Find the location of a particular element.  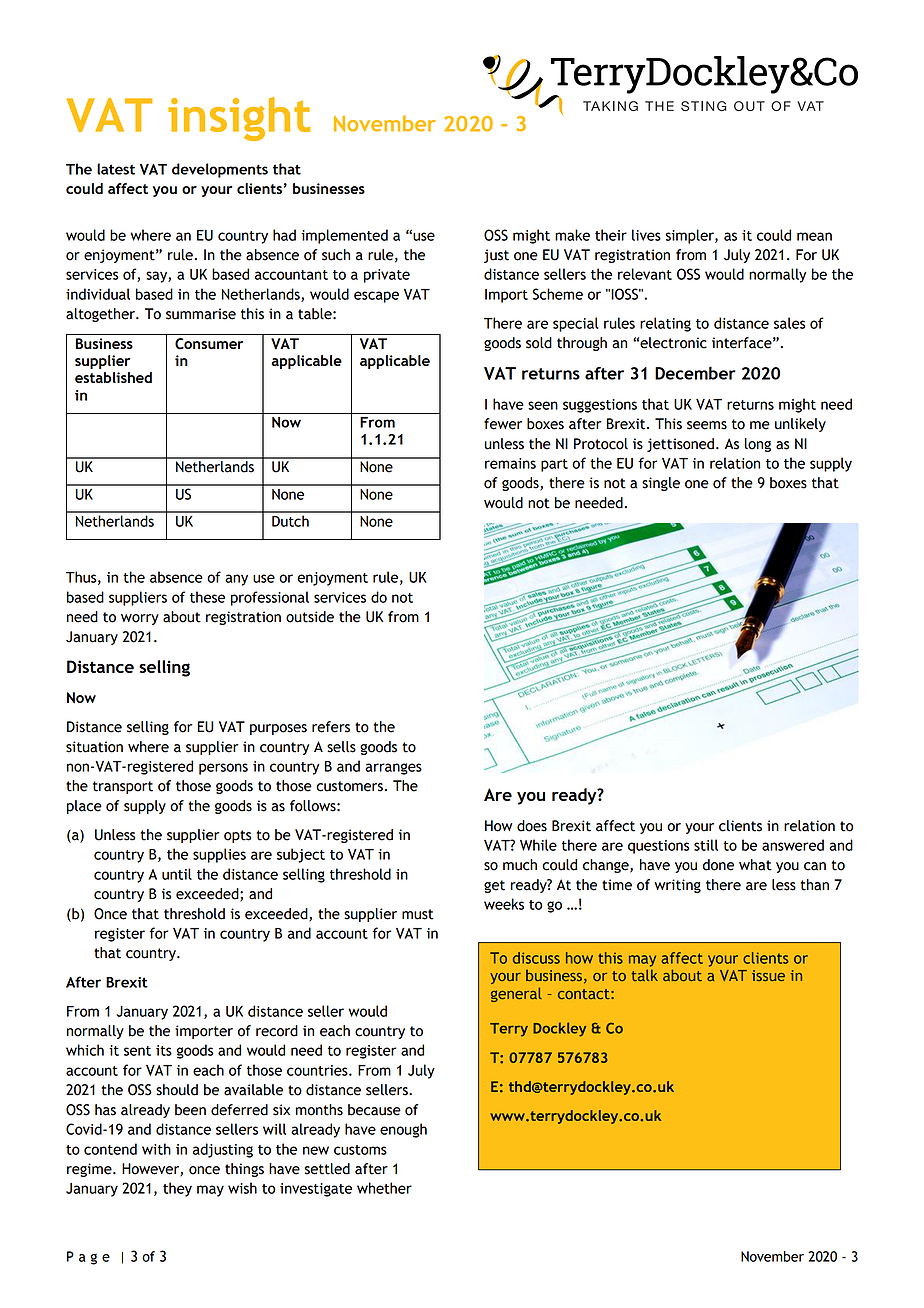

supplies is located at coordinates (219, 855).
